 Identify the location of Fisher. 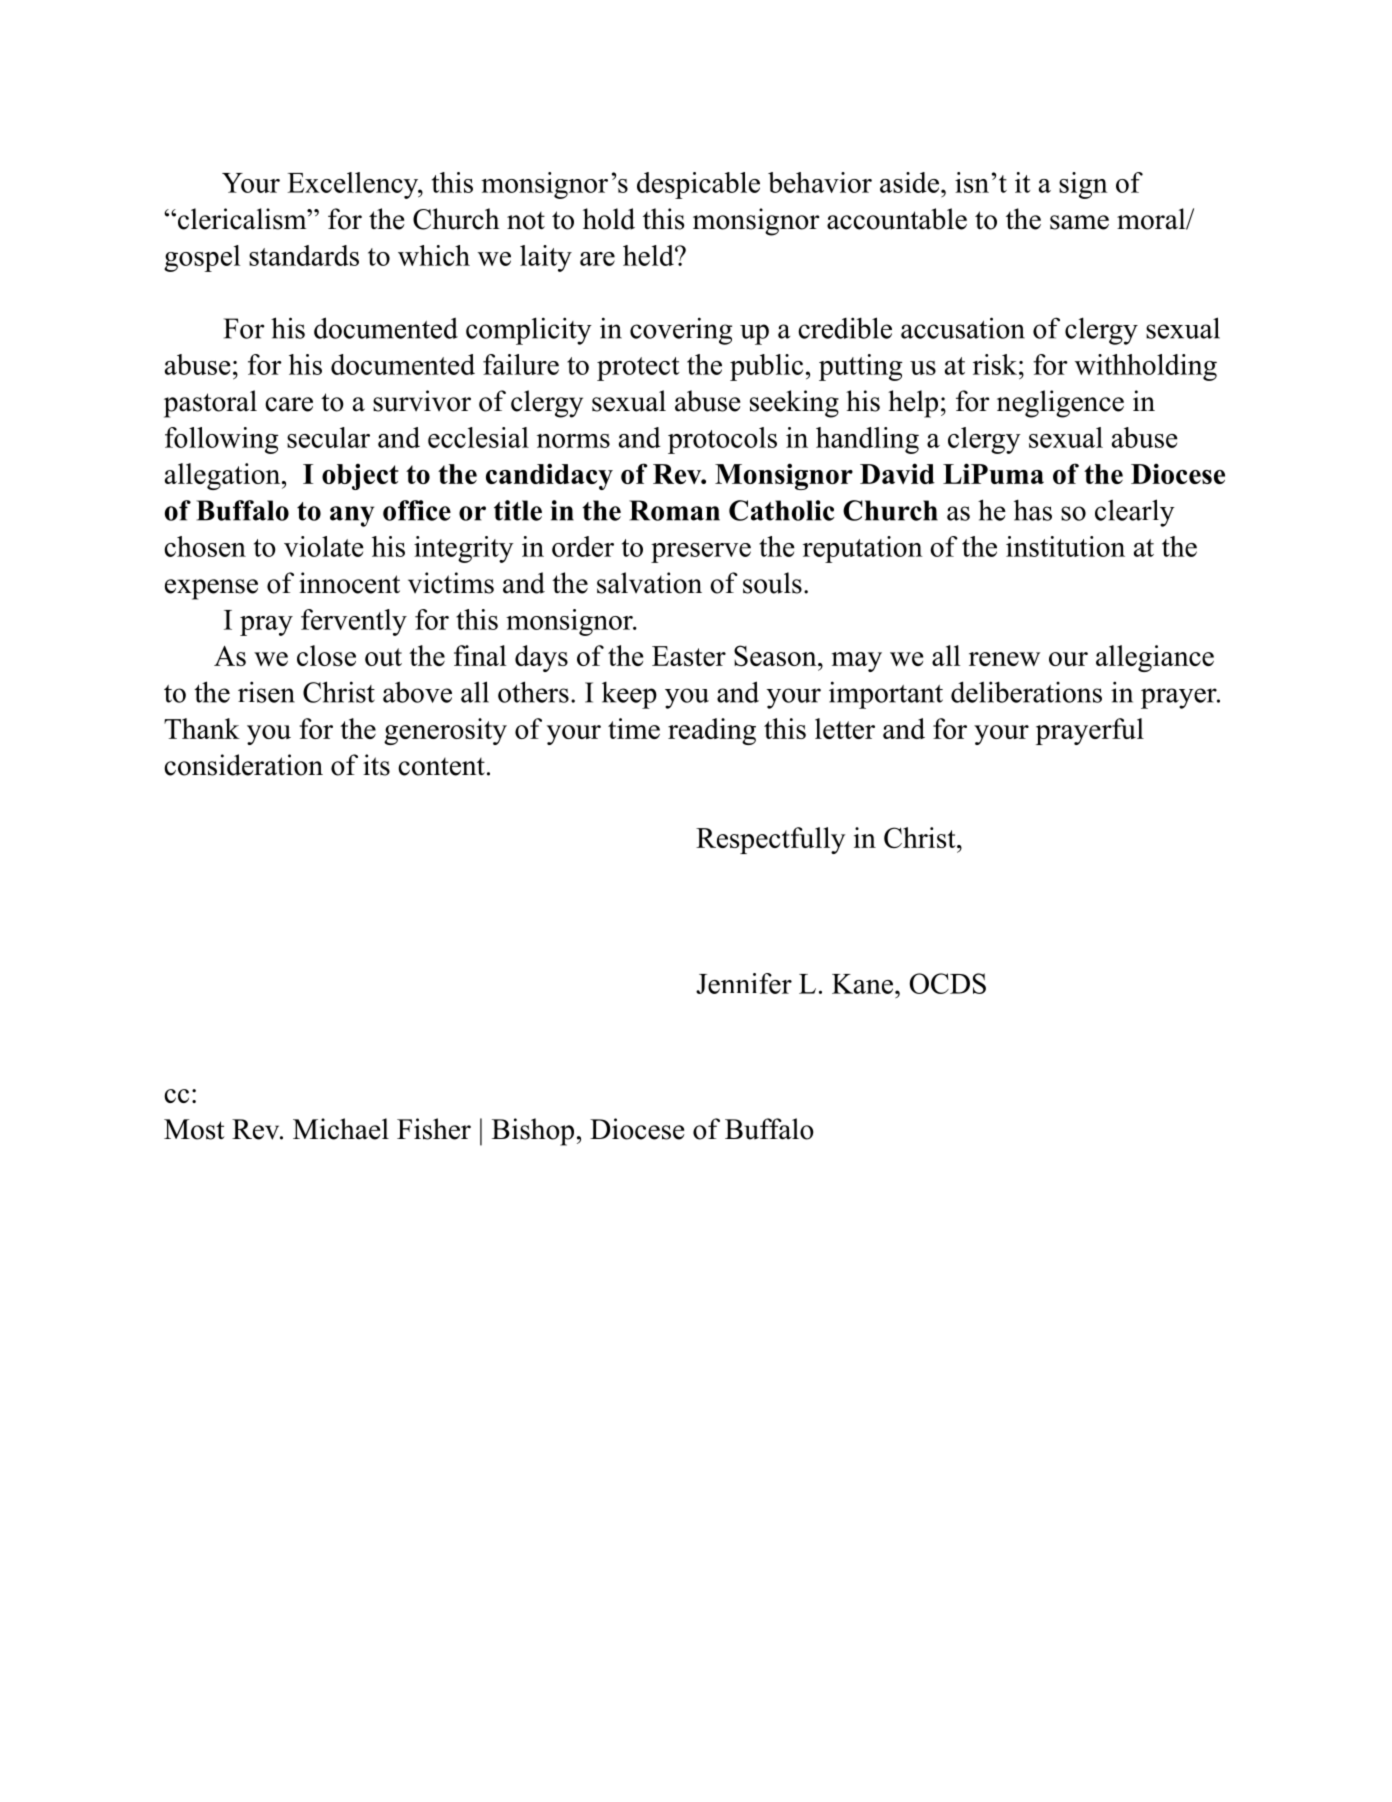
(434, 1129).
